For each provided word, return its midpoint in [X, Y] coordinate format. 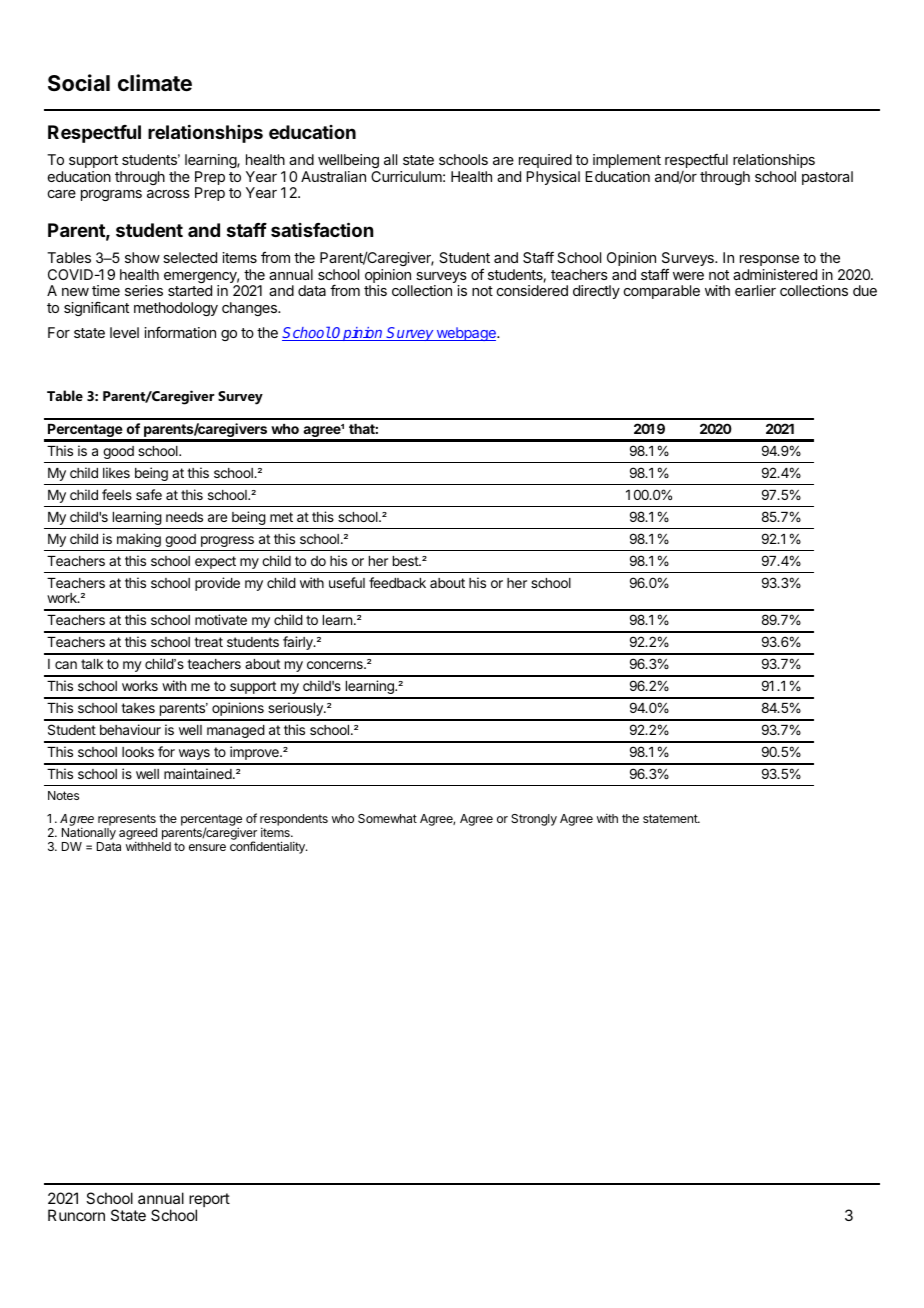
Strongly [534, 820]
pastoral [827, 178]
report [209, 1201]
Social [79, 83]
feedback [397, 582]
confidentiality [268, 847]
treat [208, 642]
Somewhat [387, 818]
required [545, 161]
